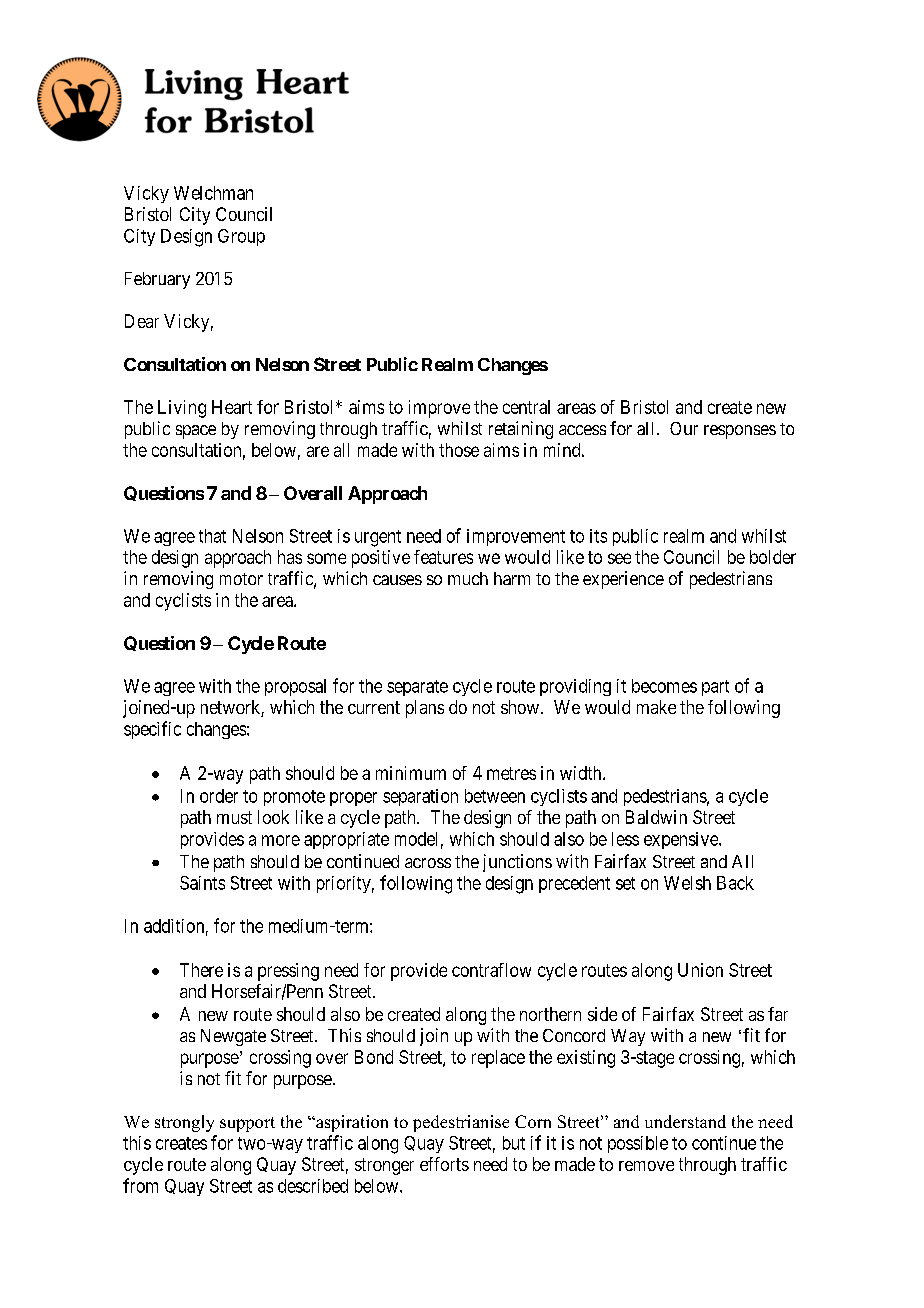  What do you see at coordinates (241, 237) in the screenshot?
I see `Group` at bounding box center [241, 237].
